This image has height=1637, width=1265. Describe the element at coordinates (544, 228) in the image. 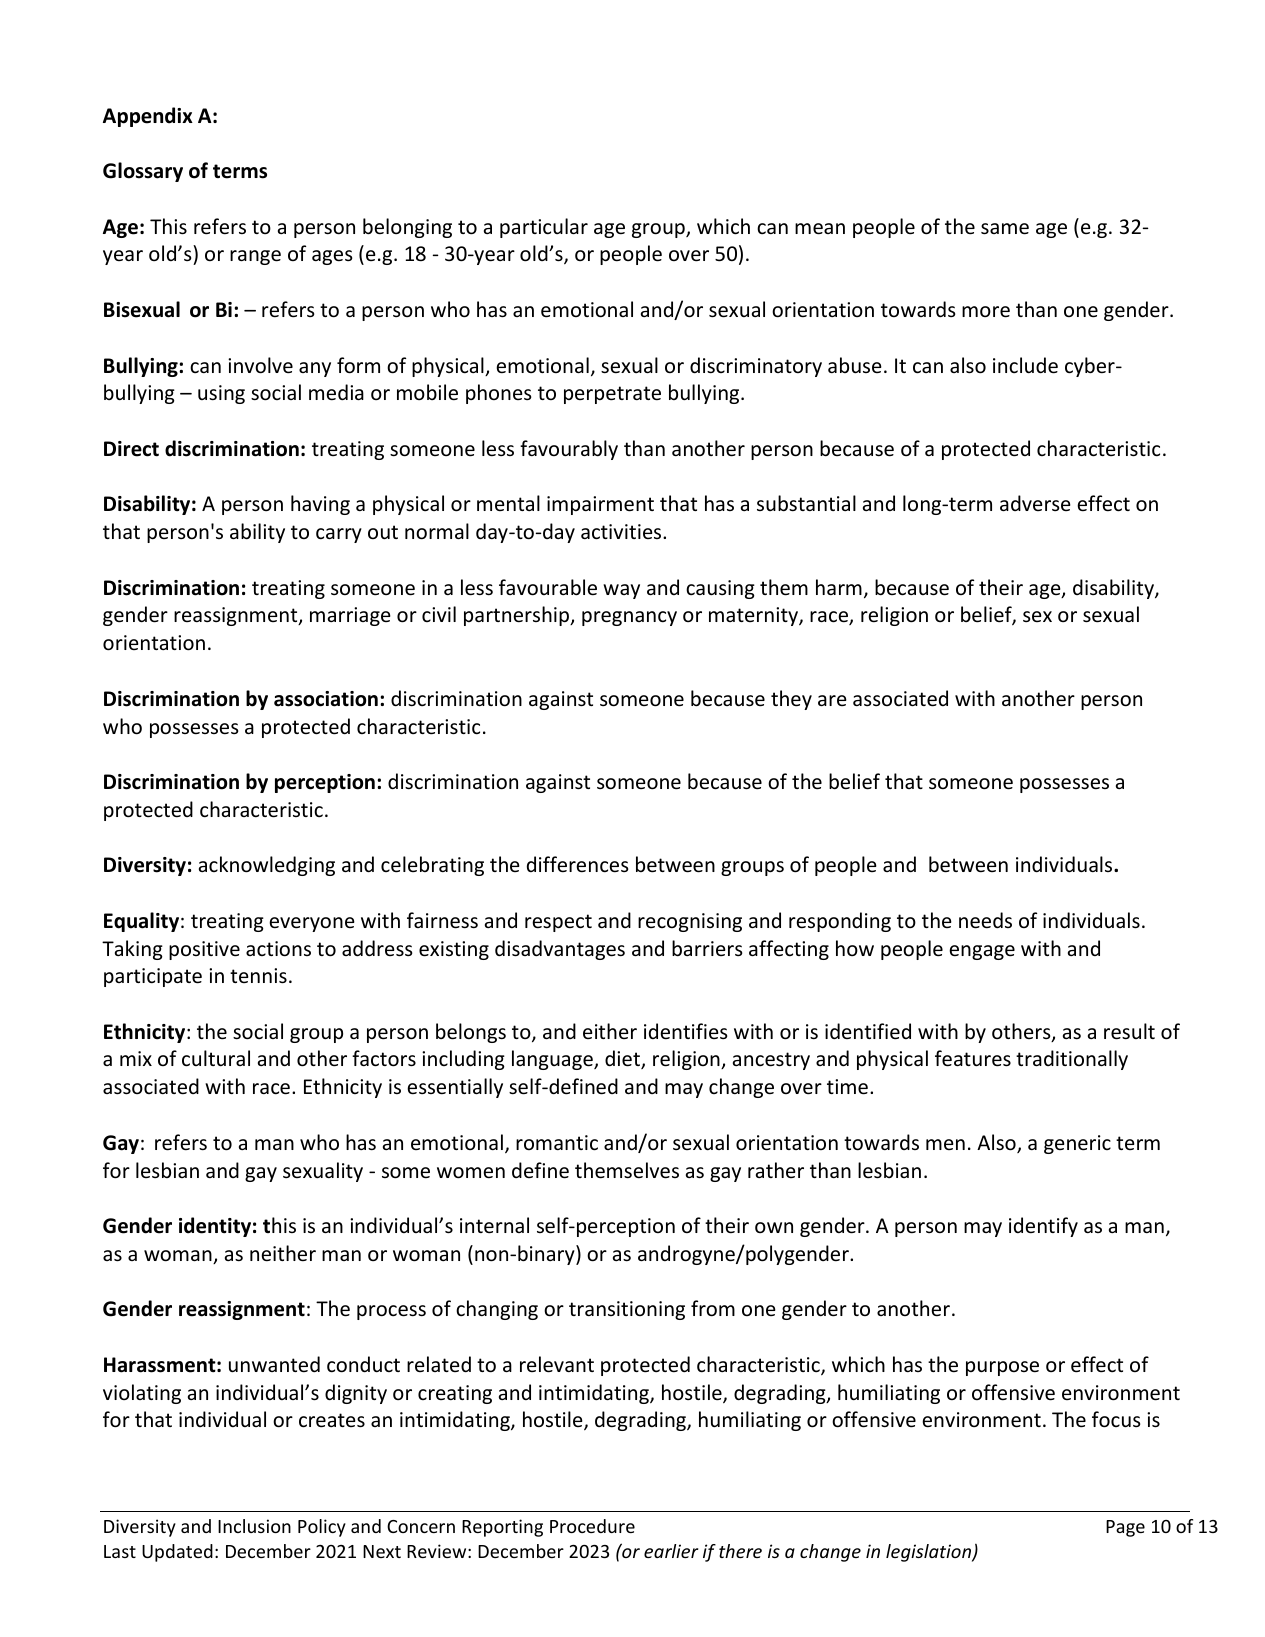

I see `particular` at that location.
